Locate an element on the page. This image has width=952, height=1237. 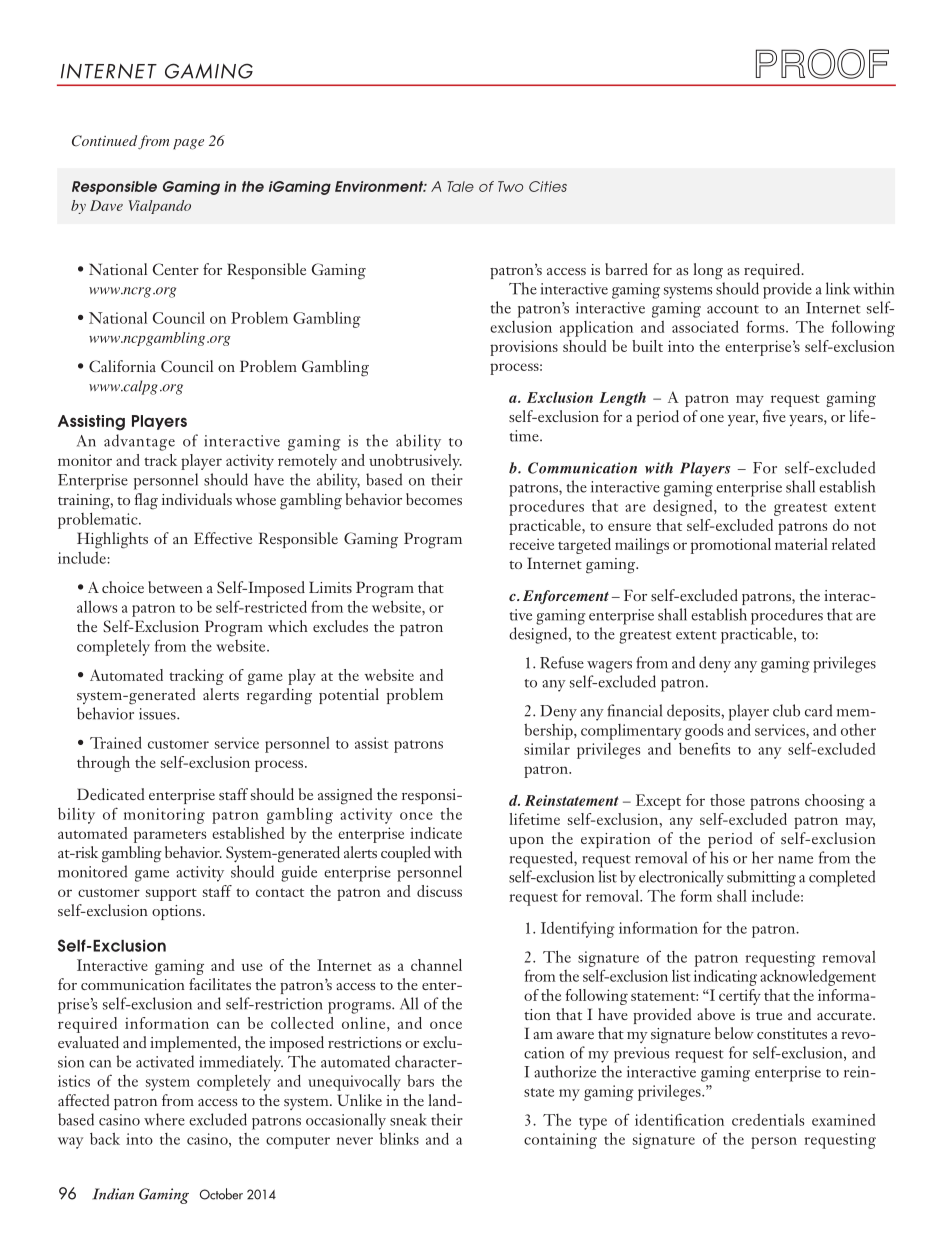
credentials is located at coordinates (768, 1120).
